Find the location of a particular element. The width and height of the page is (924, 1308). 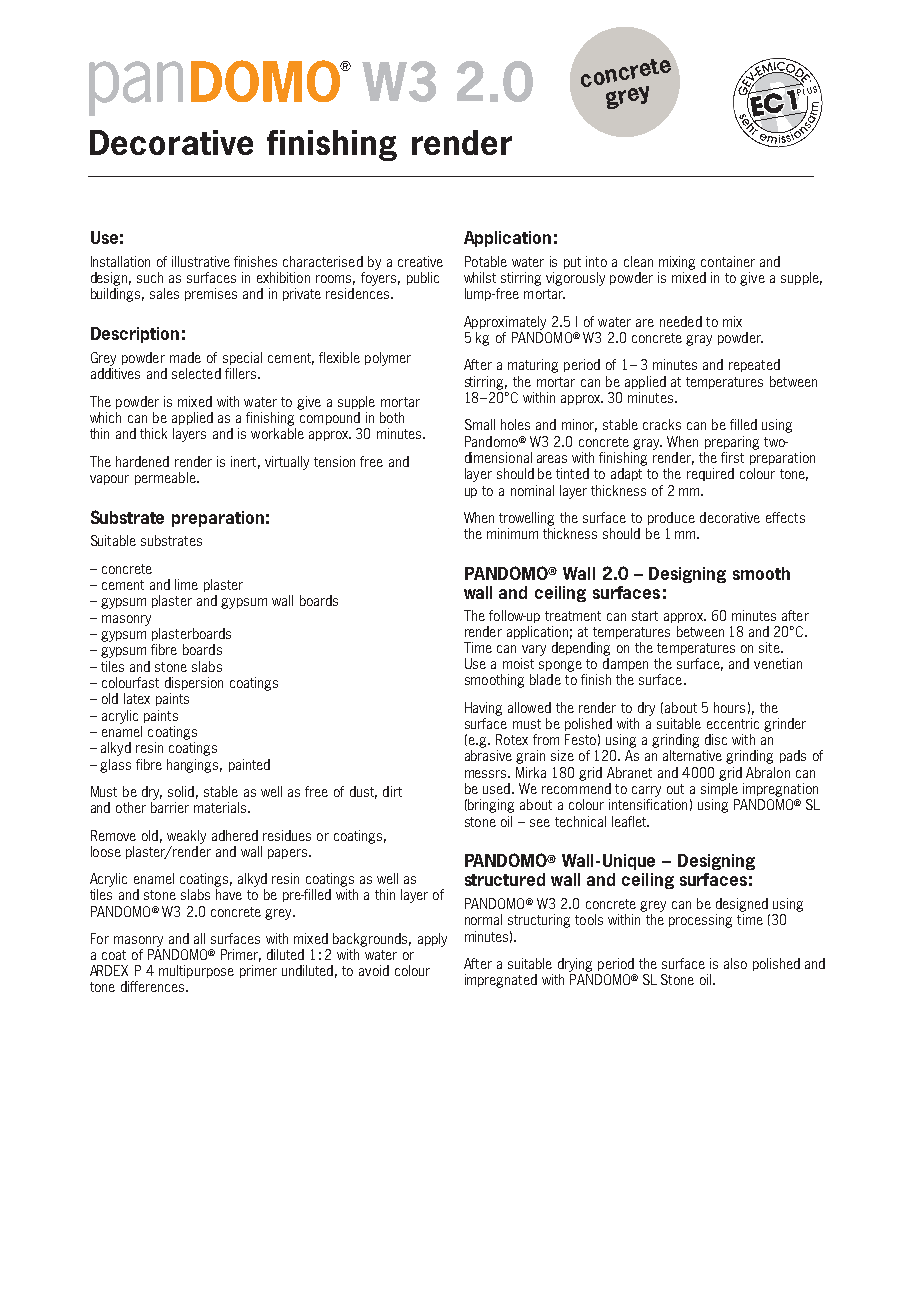

multipurpose is located at coordinates (196, 971).
